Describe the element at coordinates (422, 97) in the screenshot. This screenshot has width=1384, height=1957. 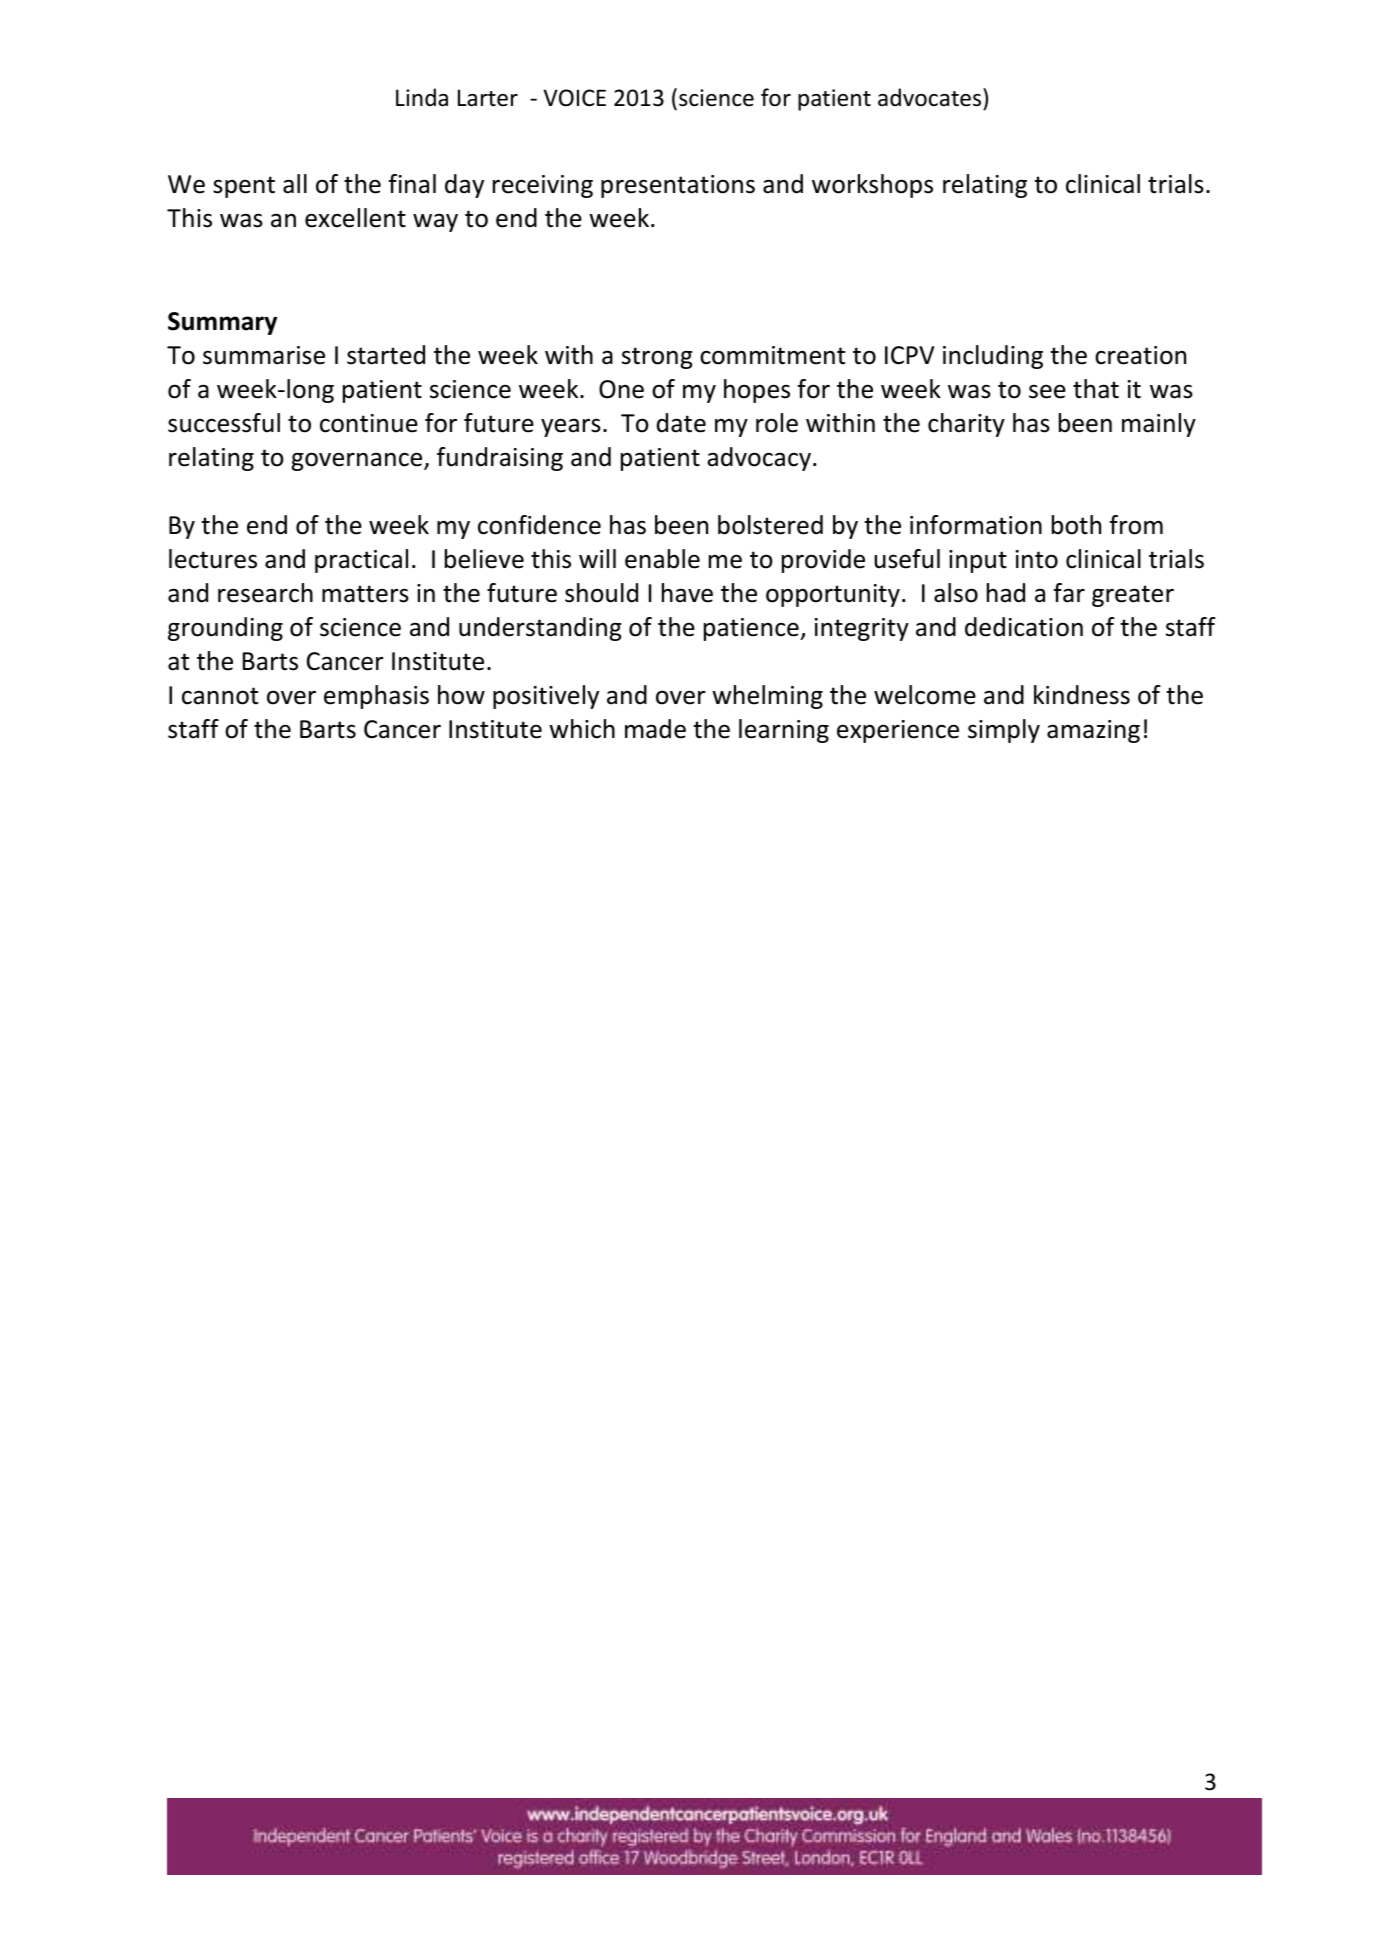
I see `Linda` at that location.
